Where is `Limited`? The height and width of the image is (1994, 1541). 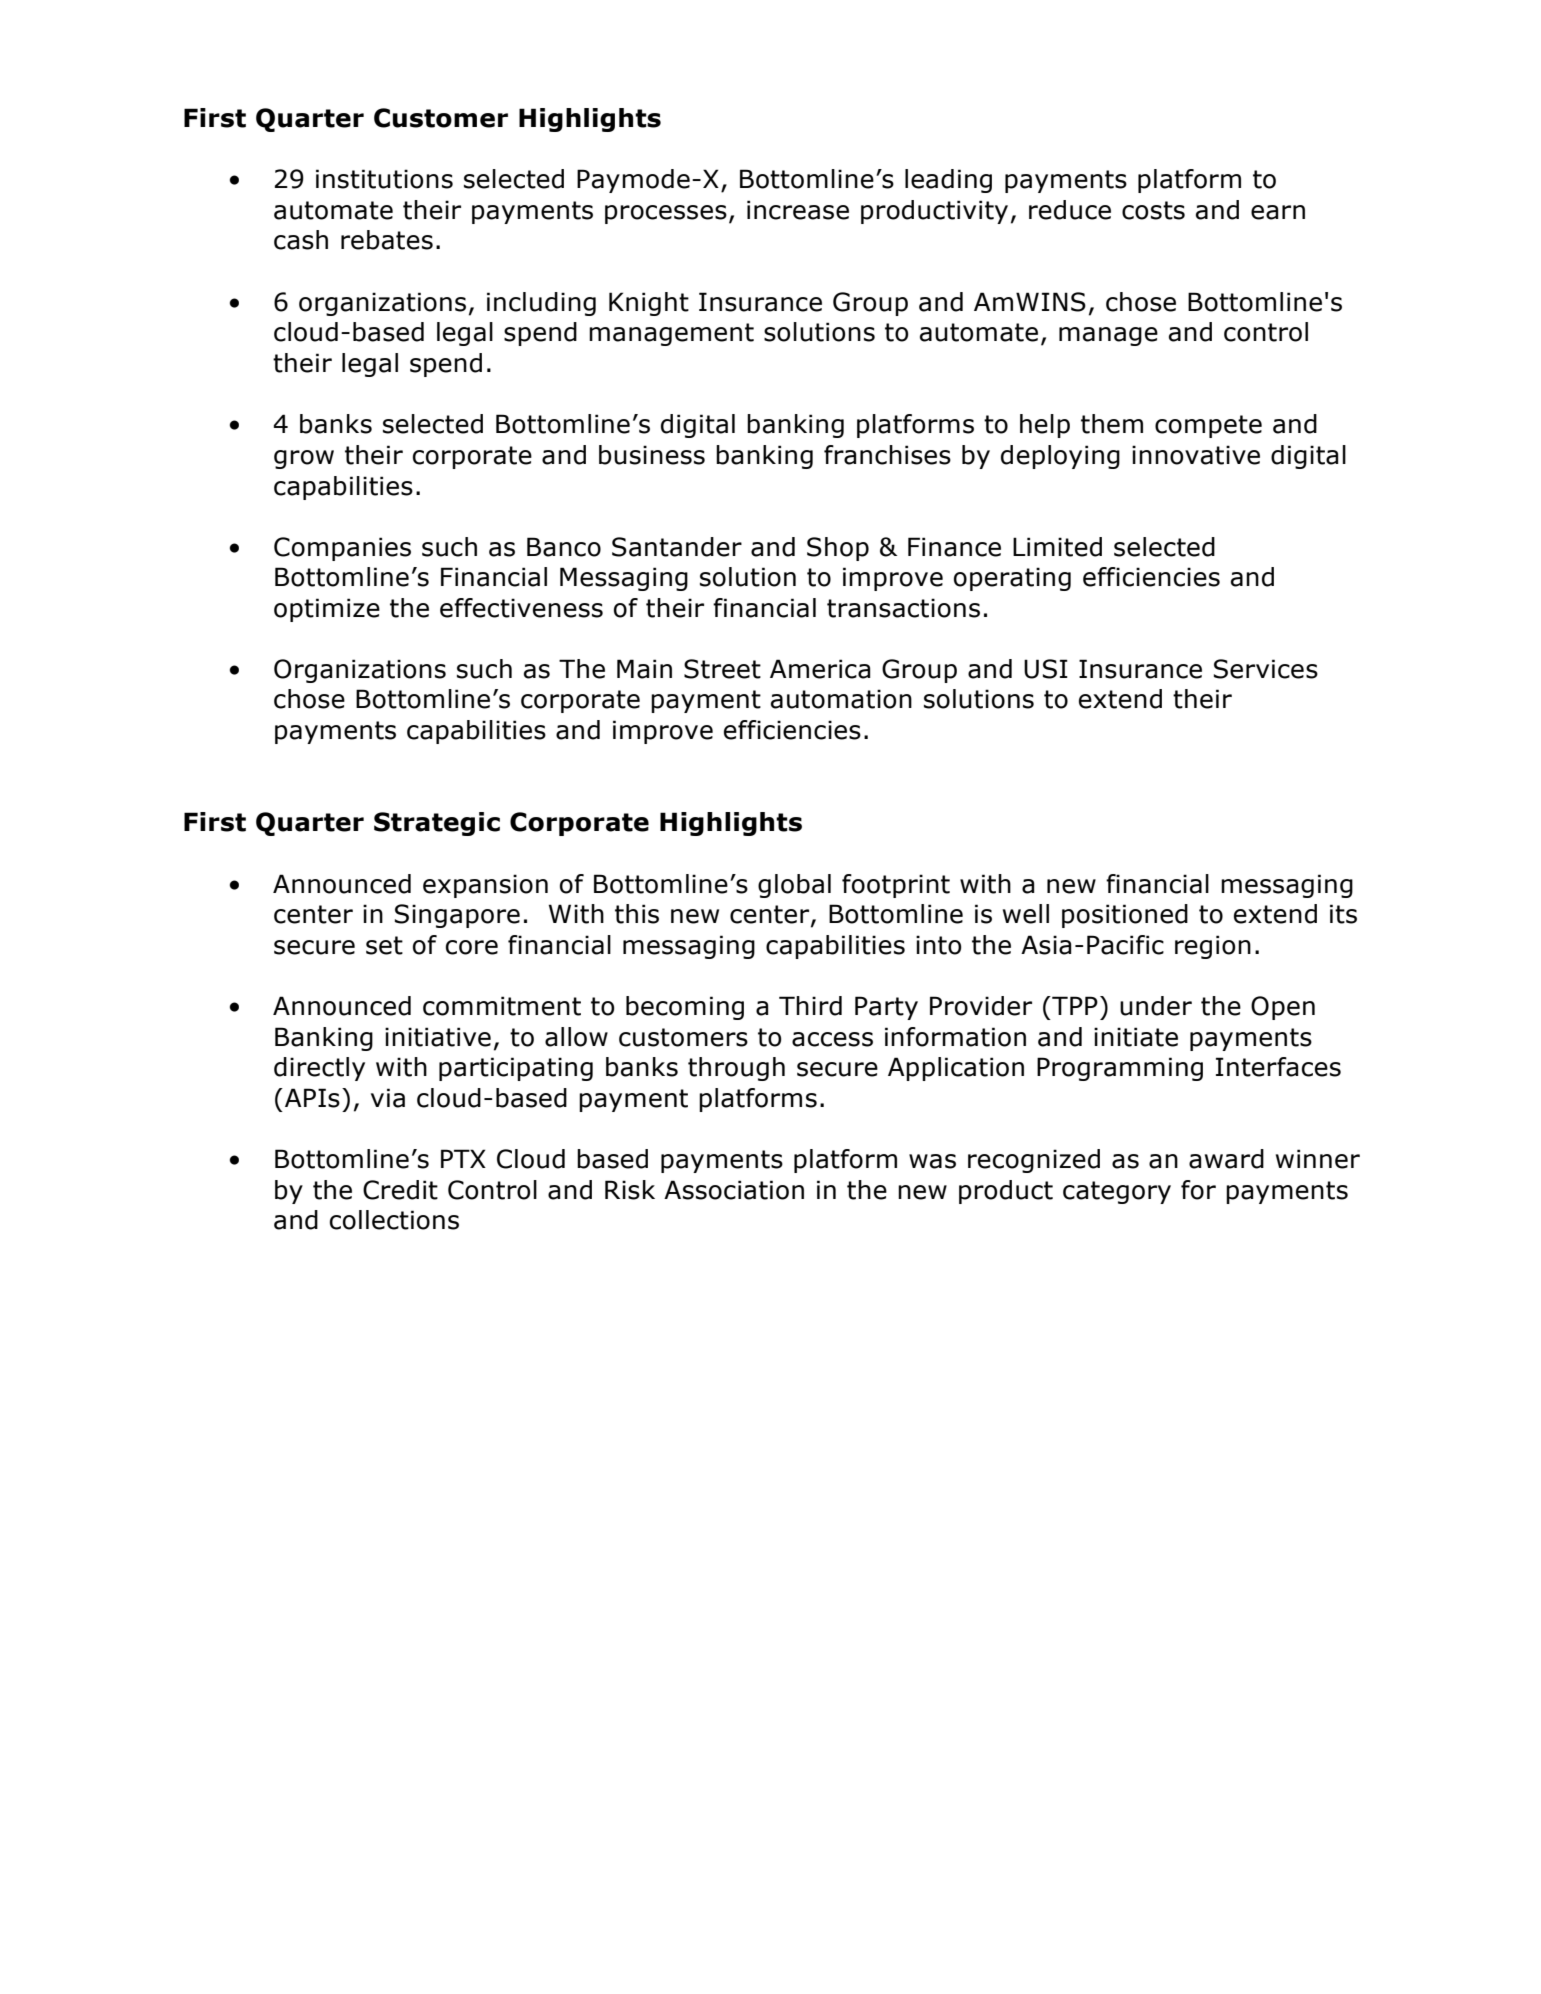 Limited is located at coordinates (1057, 547).
